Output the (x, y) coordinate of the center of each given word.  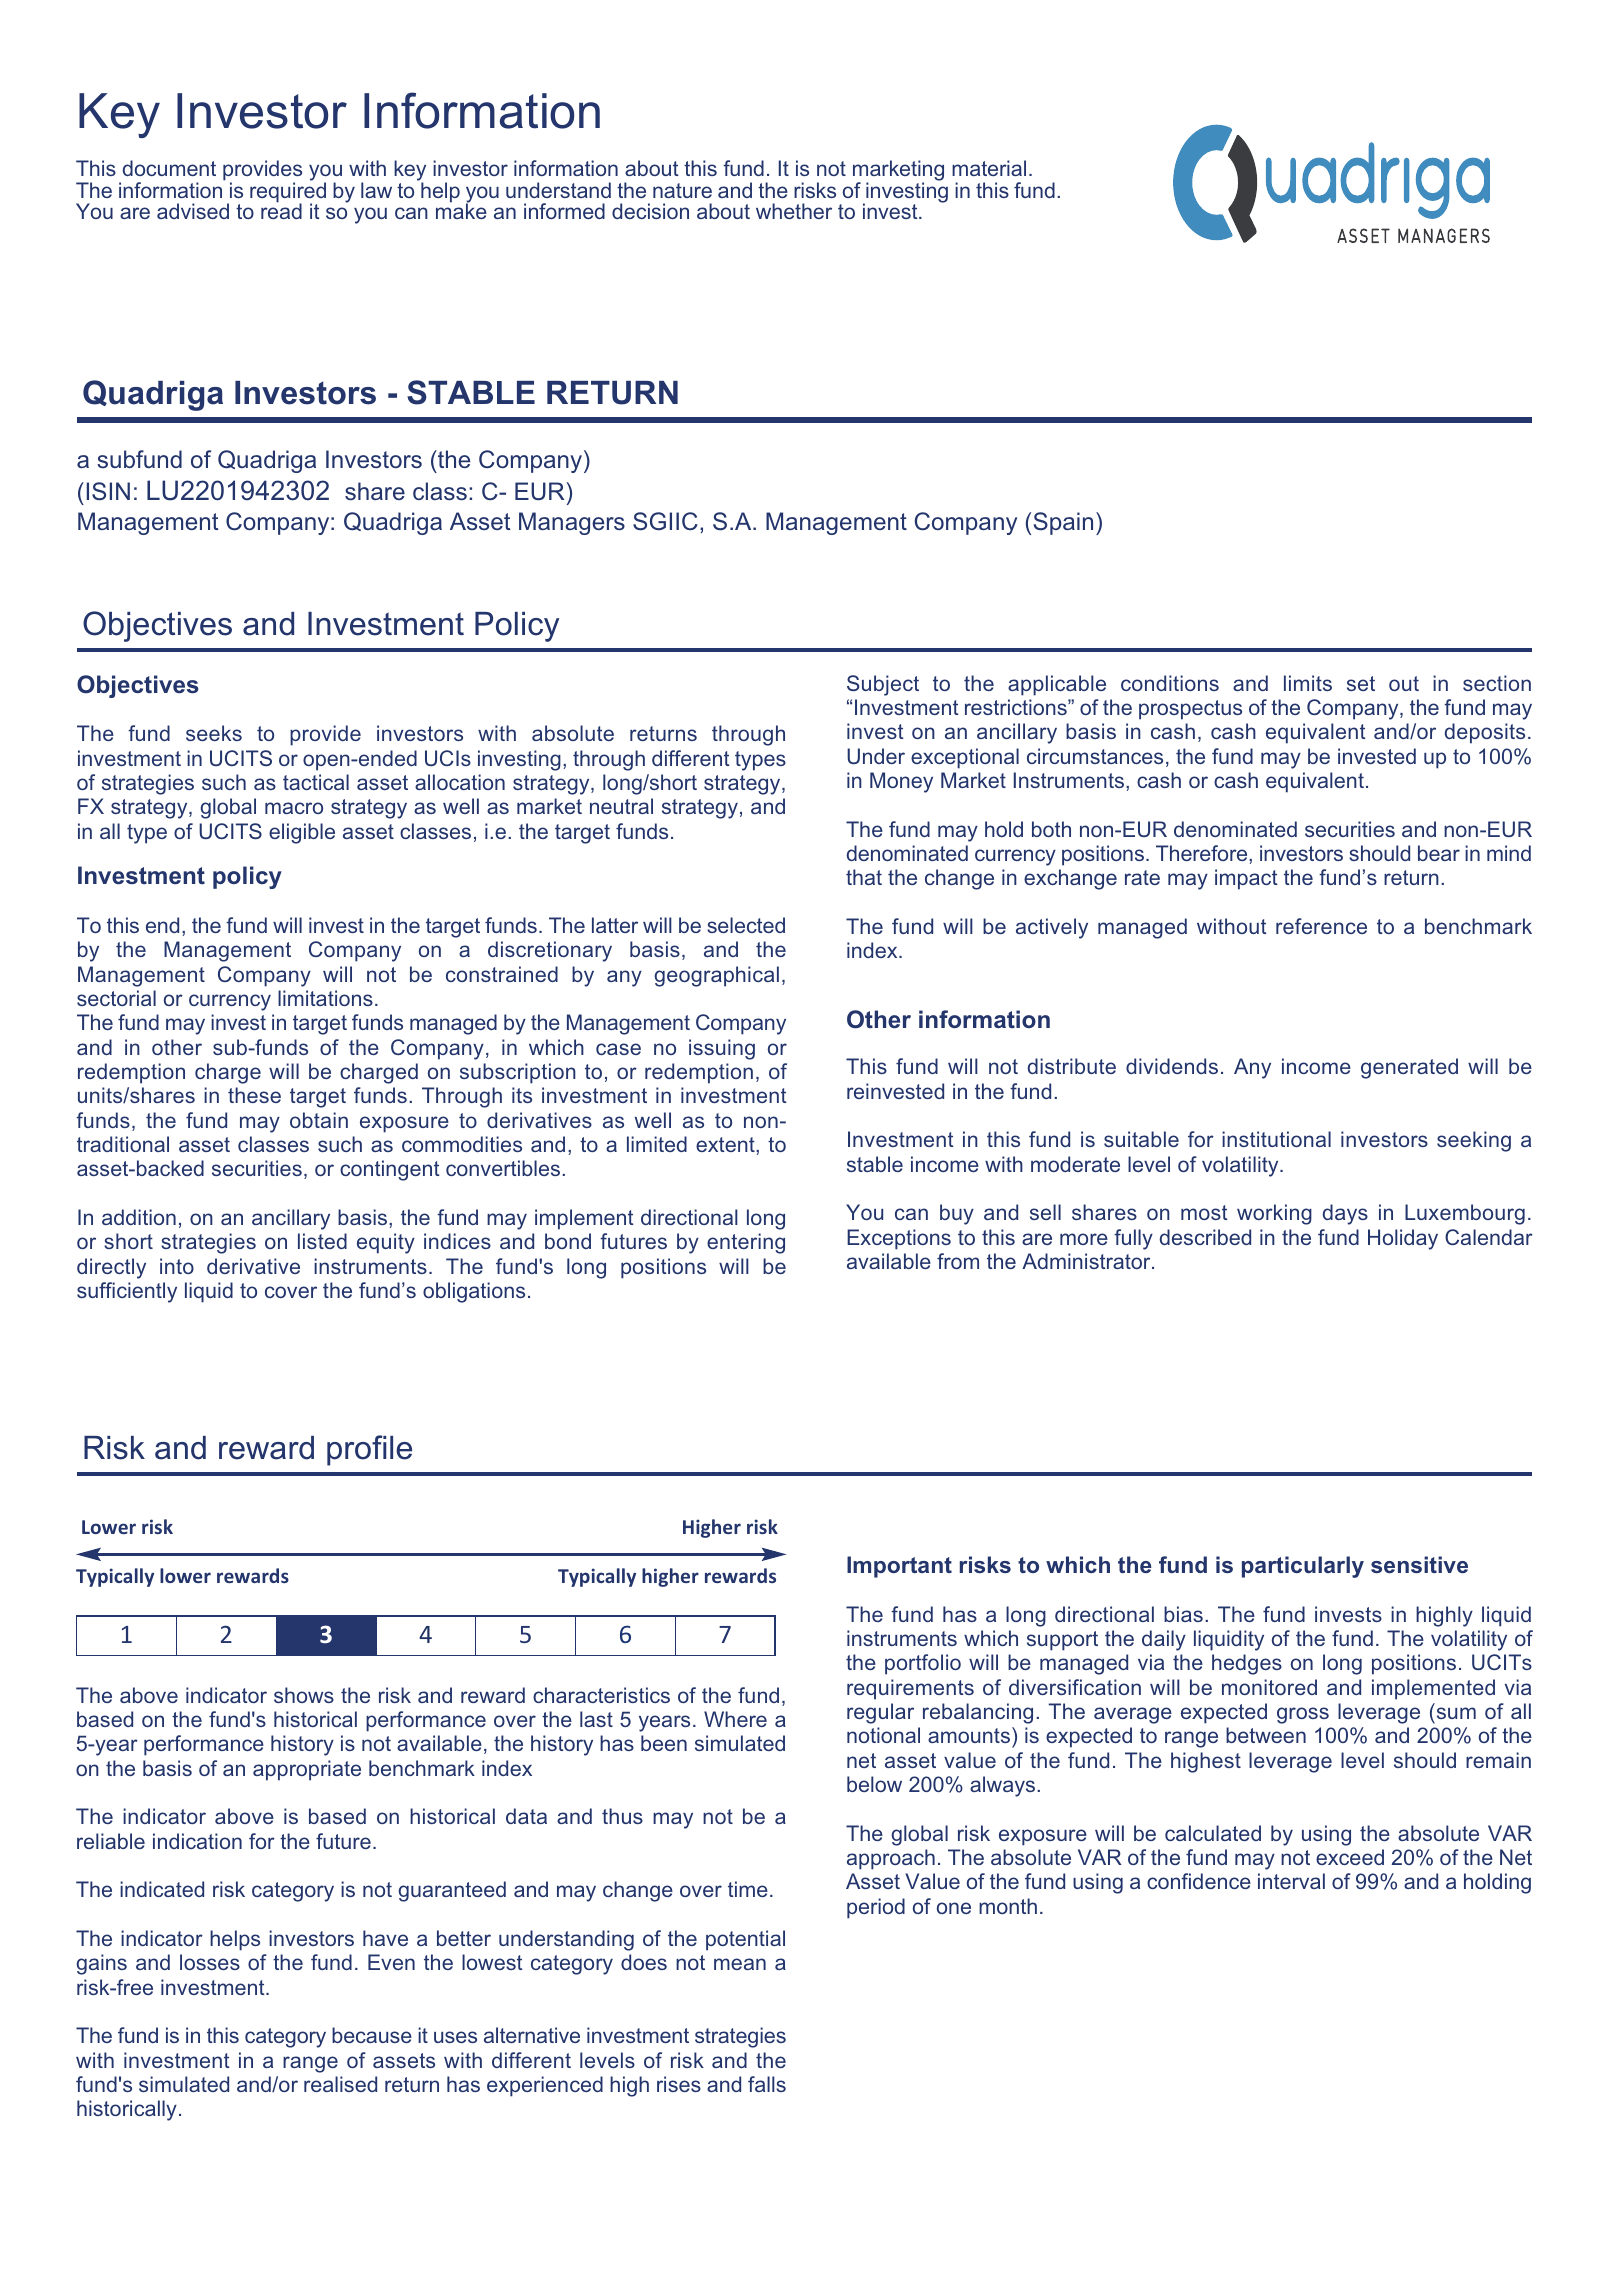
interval (1291, 1881)
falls (767, 2084)
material (989, 168)
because (372, 2035)
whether (794, 211)
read (281, 210)
